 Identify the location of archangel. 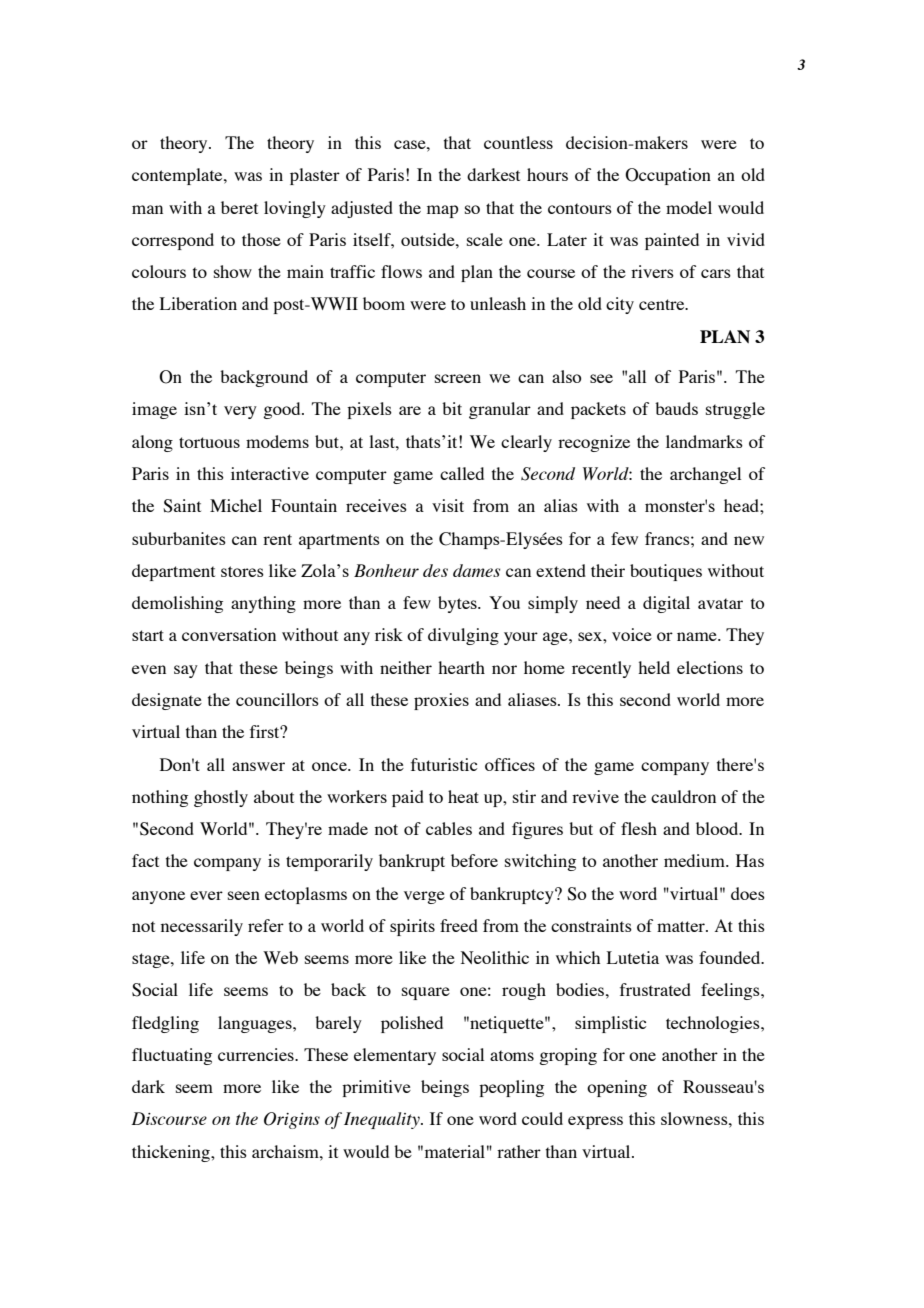
(705, 475).
